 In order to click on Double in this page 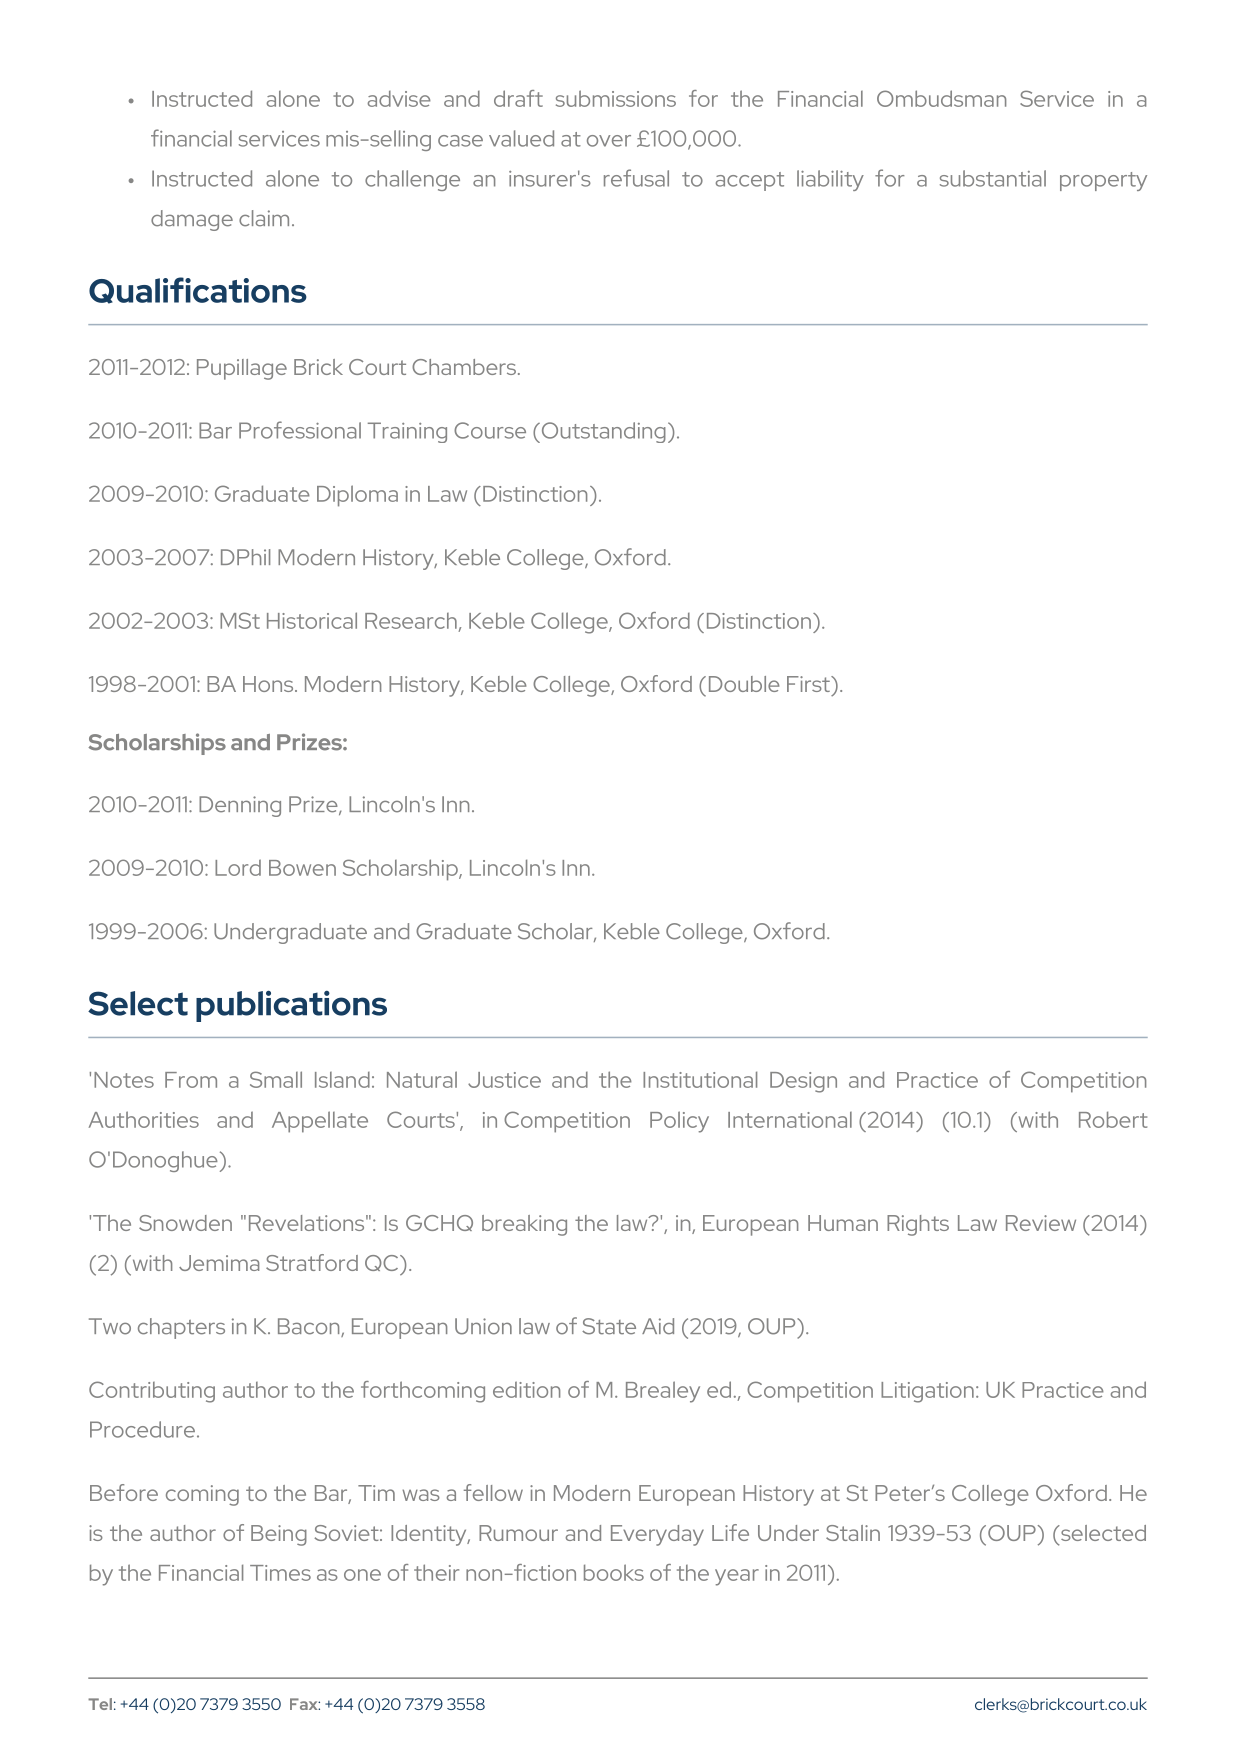, I will do `click(744, 684)`.
